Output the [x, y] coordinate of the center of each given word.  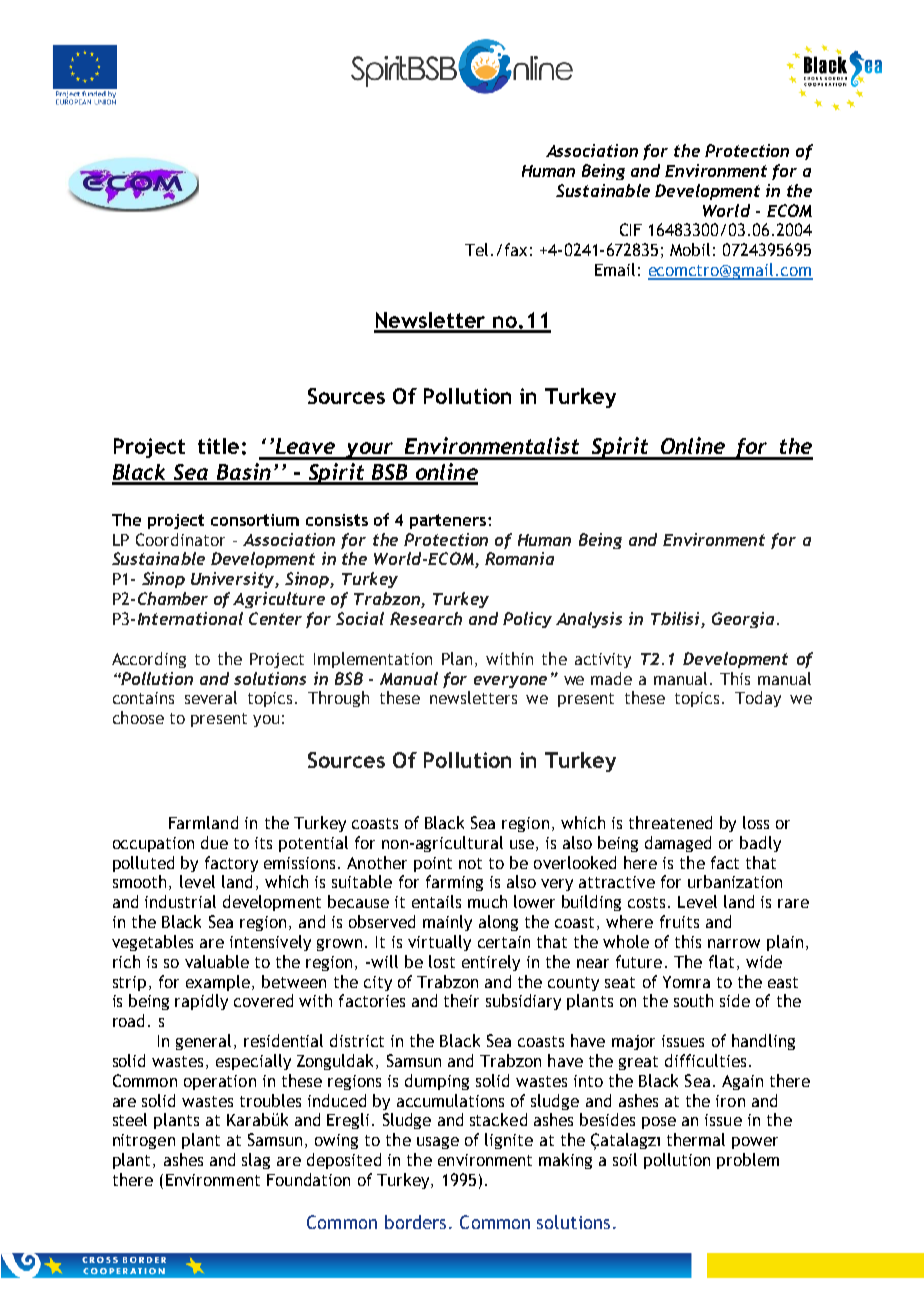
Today [758, 699]
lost [442, 961]
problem [748, 1161]
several [211, 697]
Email [615, 269]
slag [256, 1161]
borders [415, 1222]
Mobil [690, 249]
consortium [255, 520]
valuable [217, 961]
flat [721, 961]
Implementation [373, 660]
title [218, 446]
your [370, 451]
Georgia [743, 620]
